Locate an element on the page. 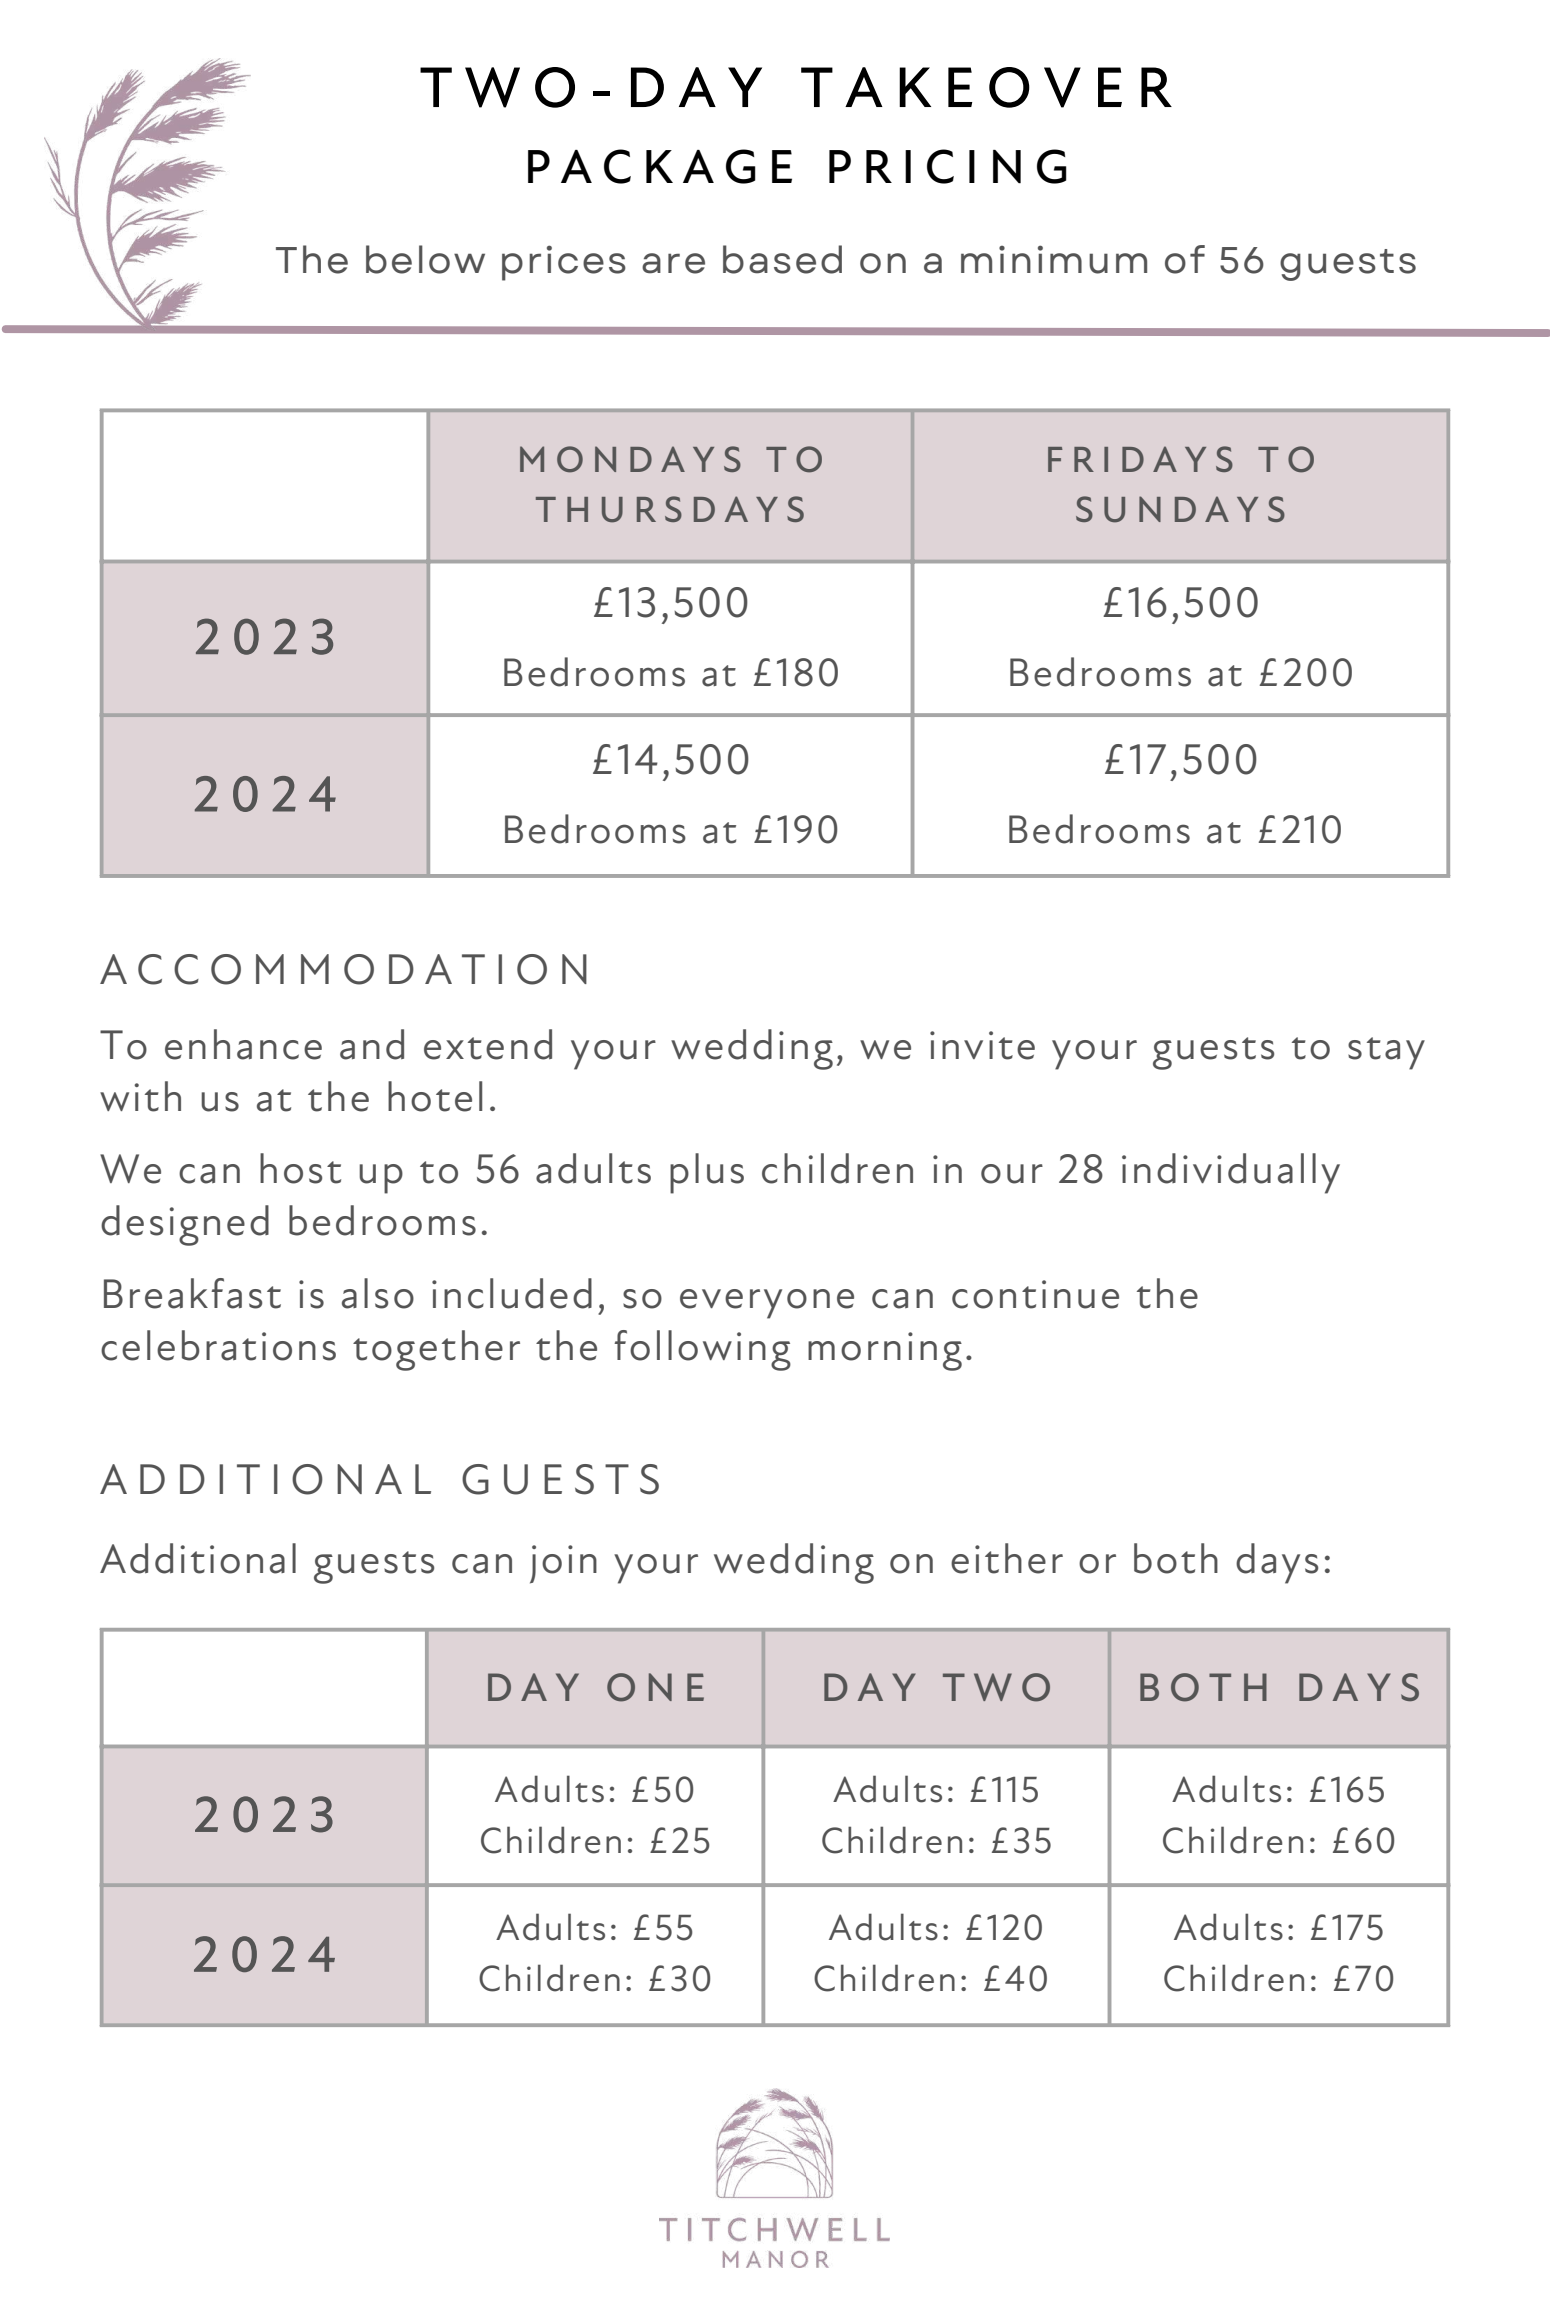  below is located at coordinates (425, 259).
